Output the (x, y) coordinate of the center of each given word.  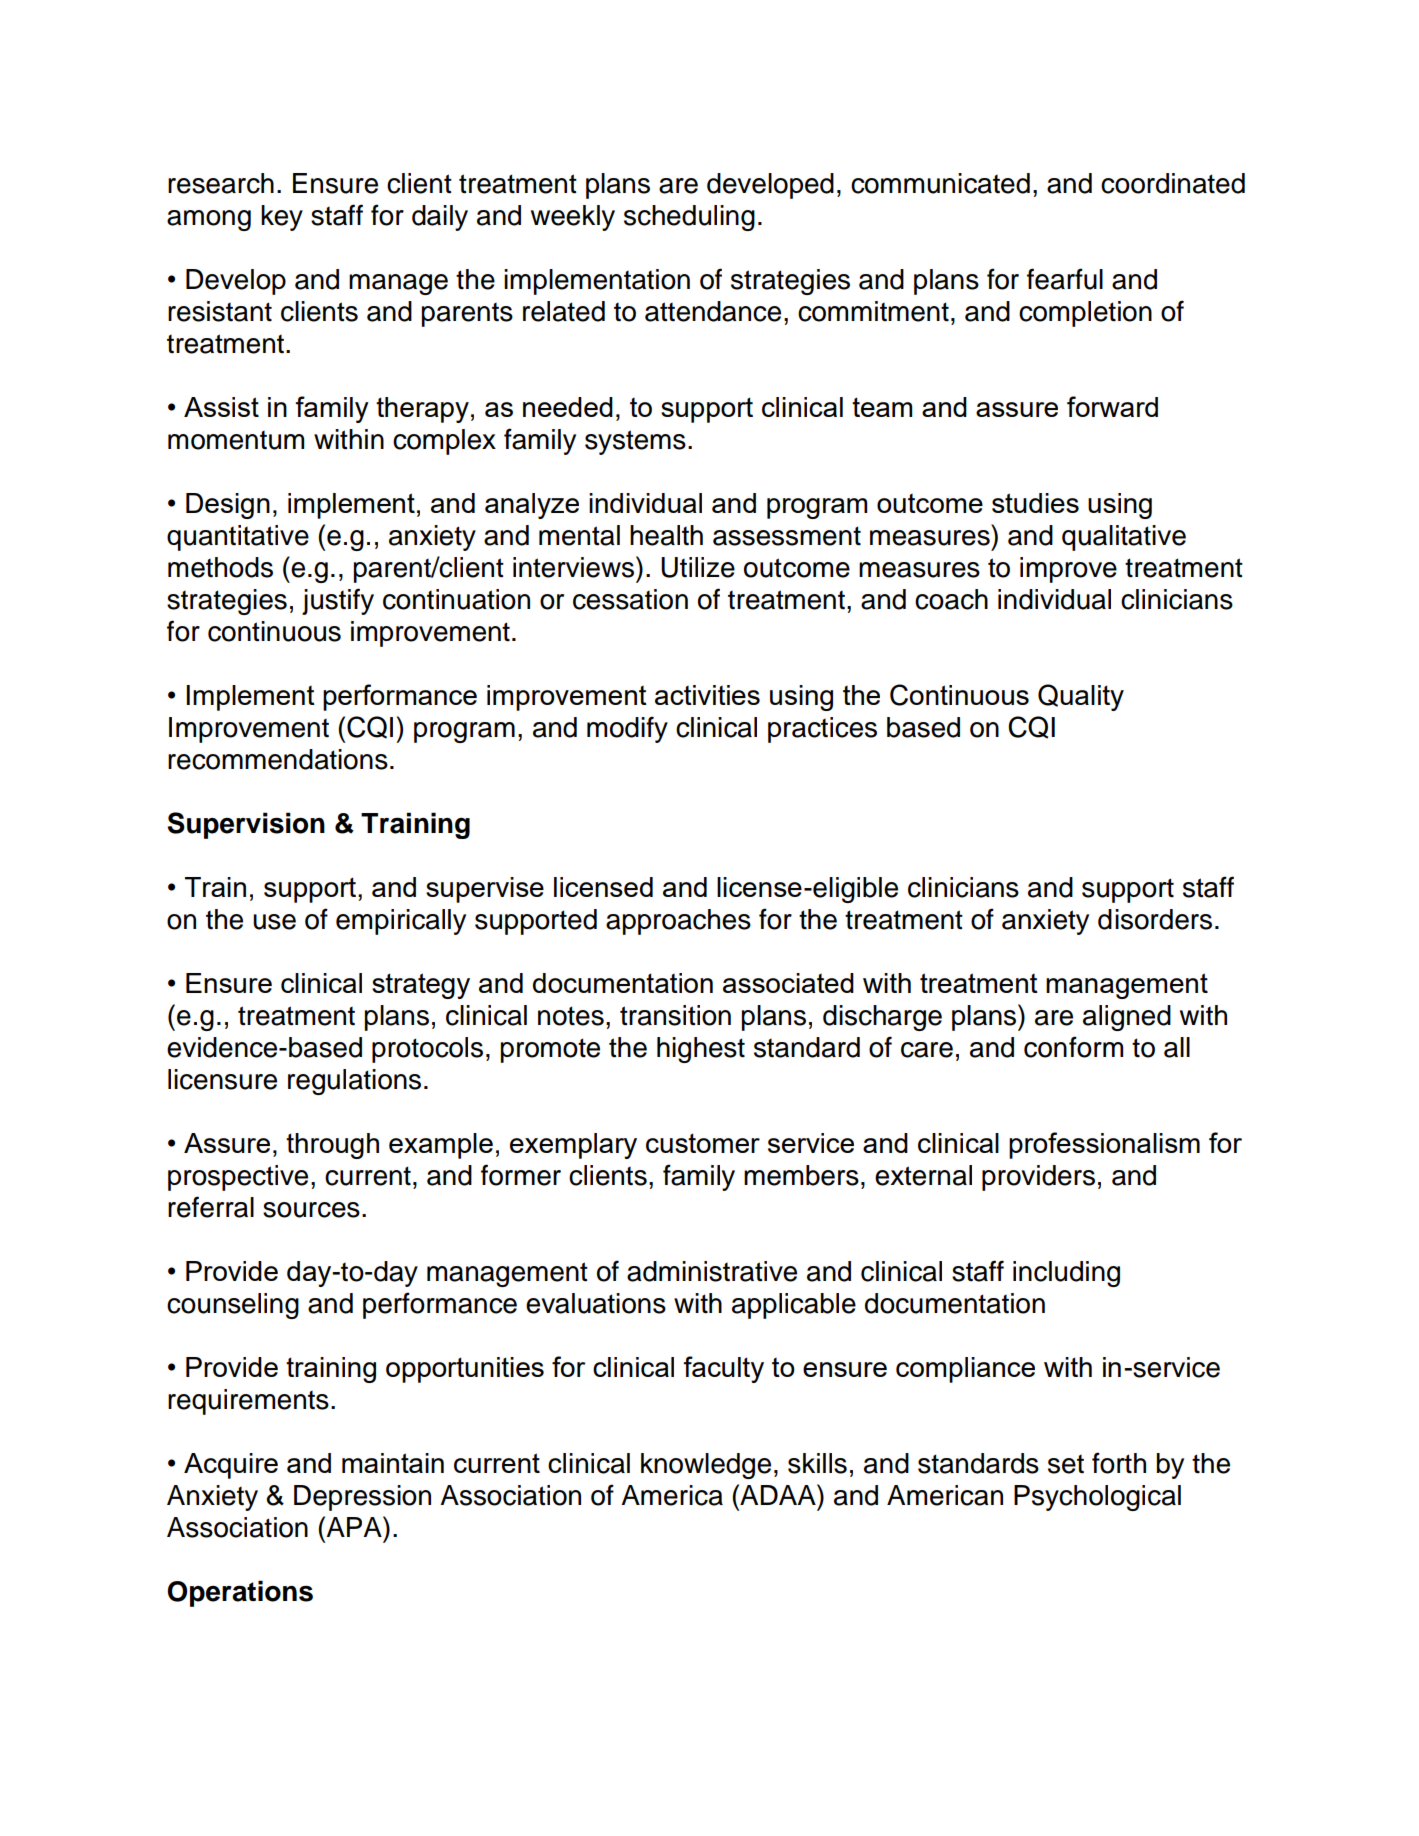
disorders (1155, 919)
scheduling (689, 218)
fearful (1065, 279)
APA (354, 1526)
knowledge (706, 1466)
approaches (678, 922)
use (274, 922)
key (282, 218)
